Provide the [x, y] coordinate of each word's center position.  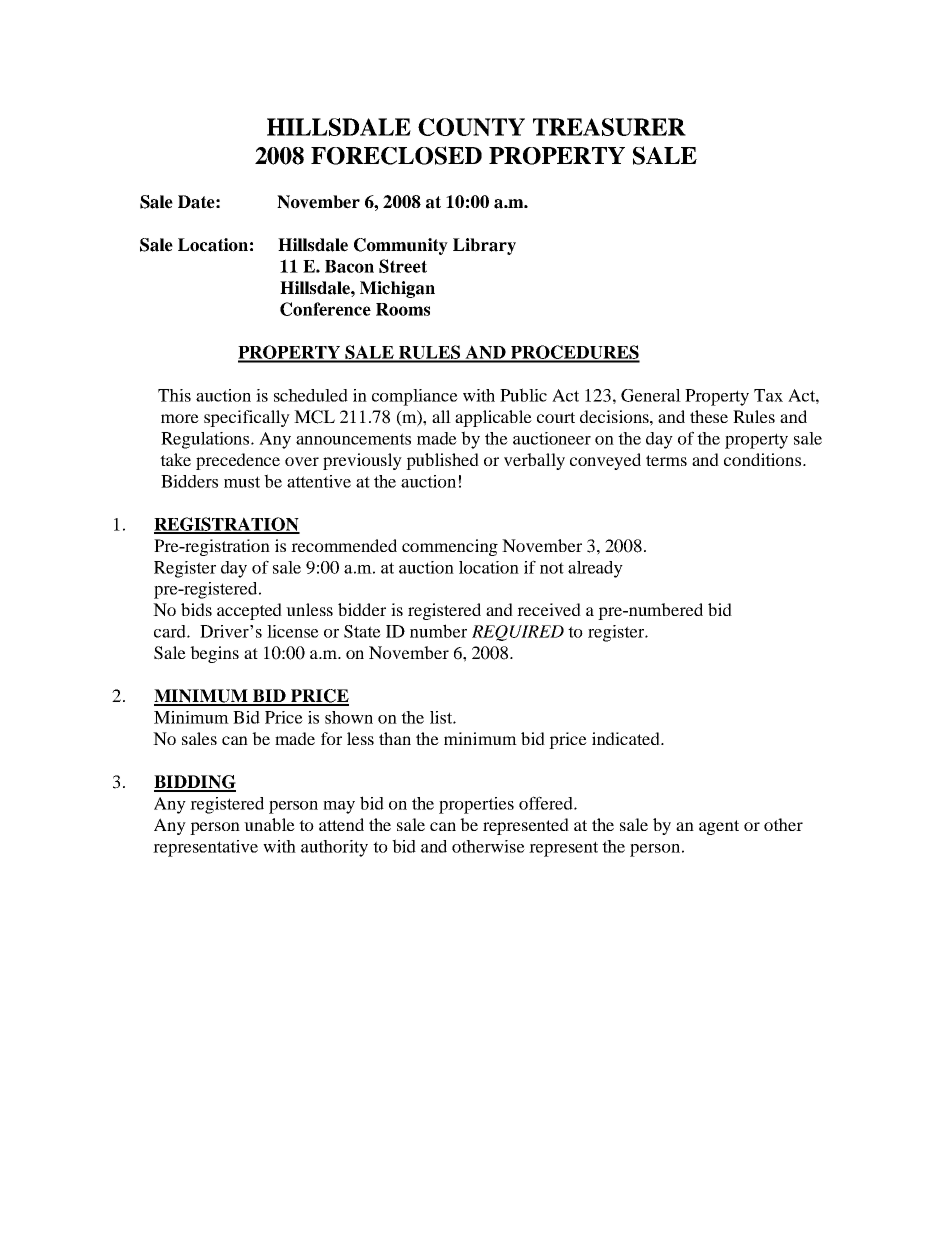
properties [476, 805]
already [595, 569]
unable [269, 824]
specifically [247, 418]
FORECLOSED [396, 155]
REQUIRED [518, 633]
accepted [249, 611]
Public [523, 395]
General [651, 395]
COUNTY [471, 127]
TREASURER [609, 127]
